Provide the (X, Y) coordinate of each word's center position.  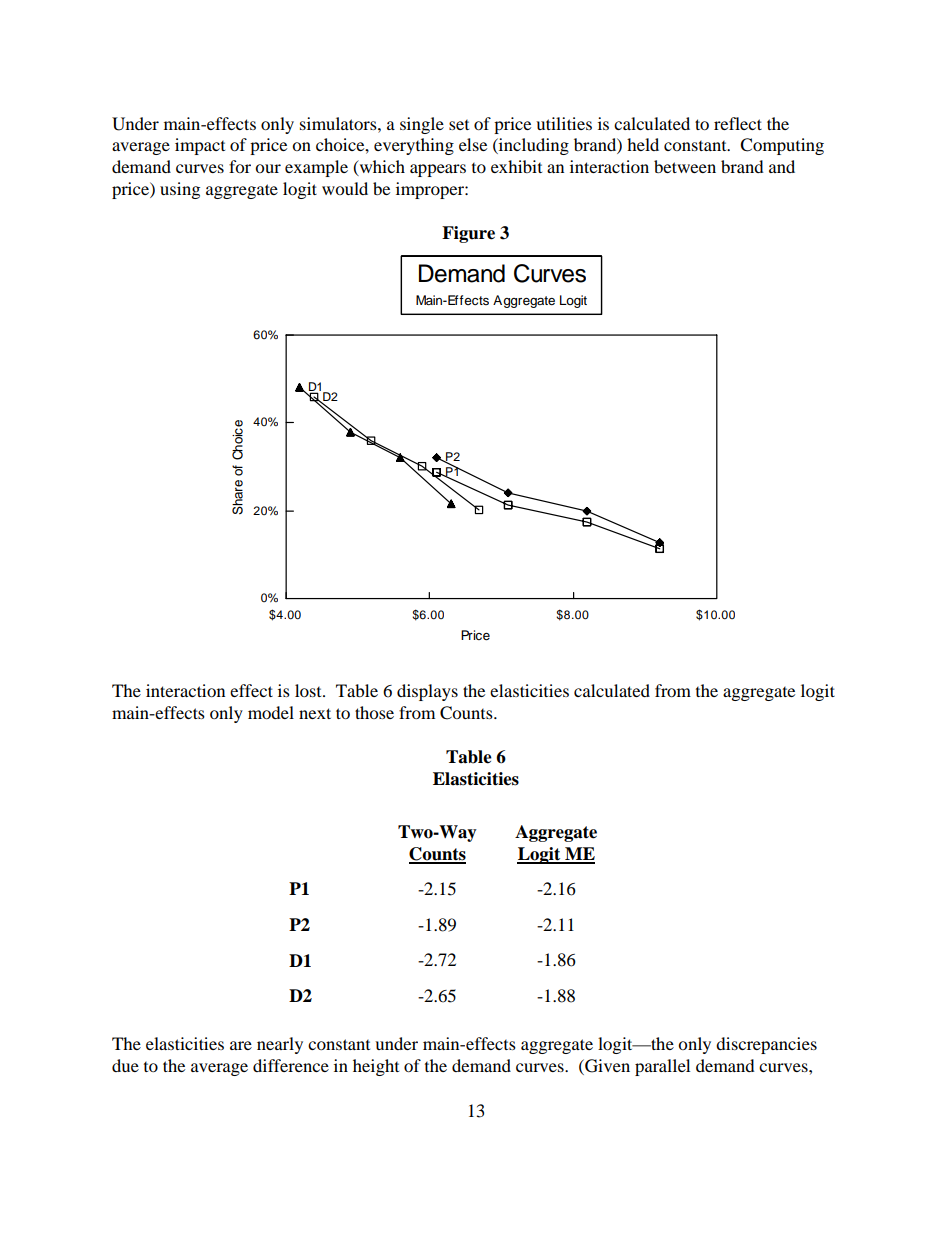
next (315, 713)
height (376, 1067)
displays (427, 692)
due (125, 1065)
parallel (662, 1067)
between (685, 166)
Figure (468, 234)
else (473, 144)
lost (309, 690)
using (180, 190)
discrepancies (766, 1045)
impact (200, 146)
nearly (280, 1045)
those (374, 712)
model (271, 712)
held (643, 144)
